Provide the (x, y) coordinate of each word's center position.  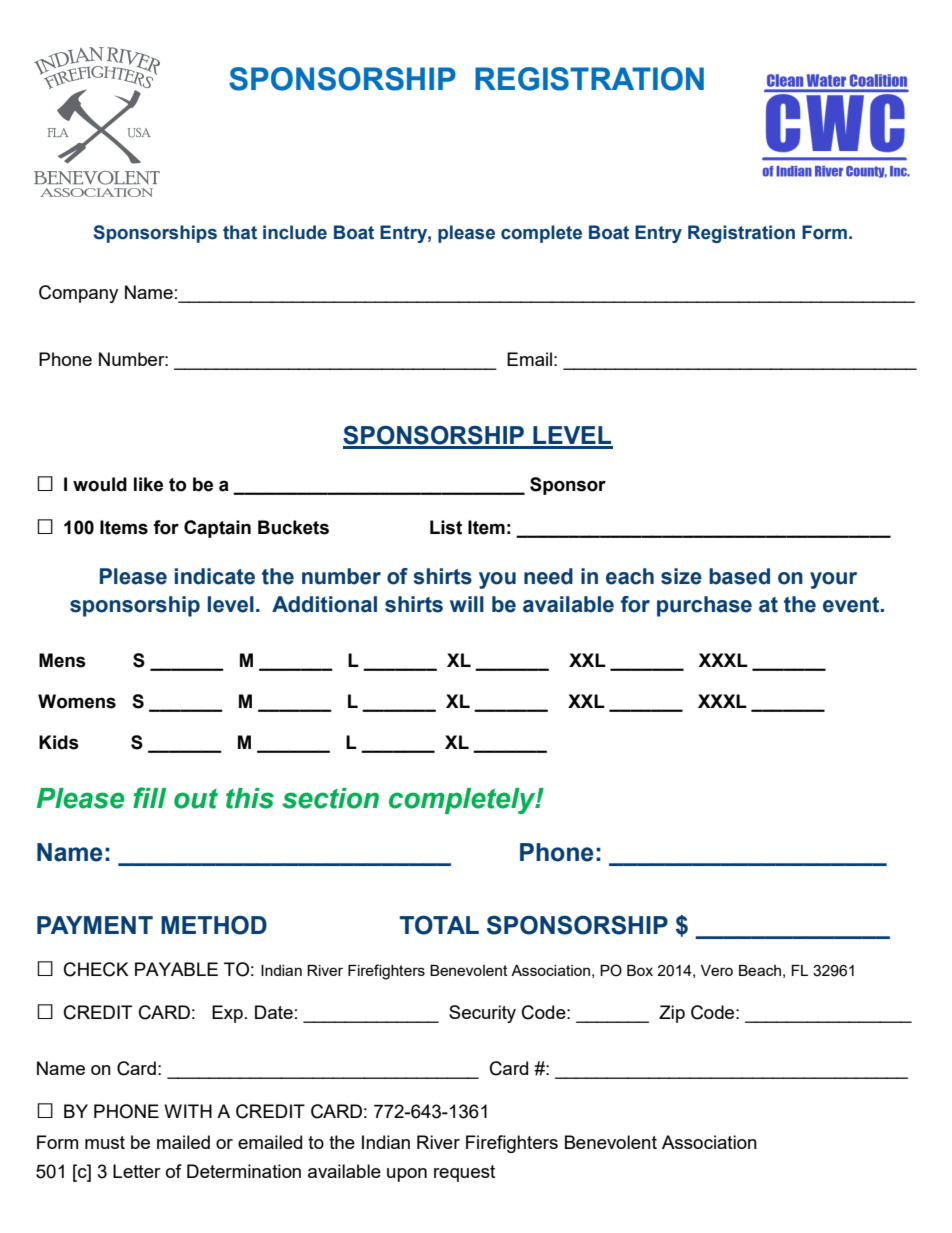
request (464, 1173)
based (739, 576)
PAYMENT (95, 925)
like (148, 484)
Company (78, 294)
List (446, 527)
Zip (672, 1014)
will (467, 604)
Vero (717, 970)
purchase (704, 606)
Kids (59, 742)
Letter (137, 1171)
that (240, 232)
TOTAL (439, 925)
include (295, 232)
